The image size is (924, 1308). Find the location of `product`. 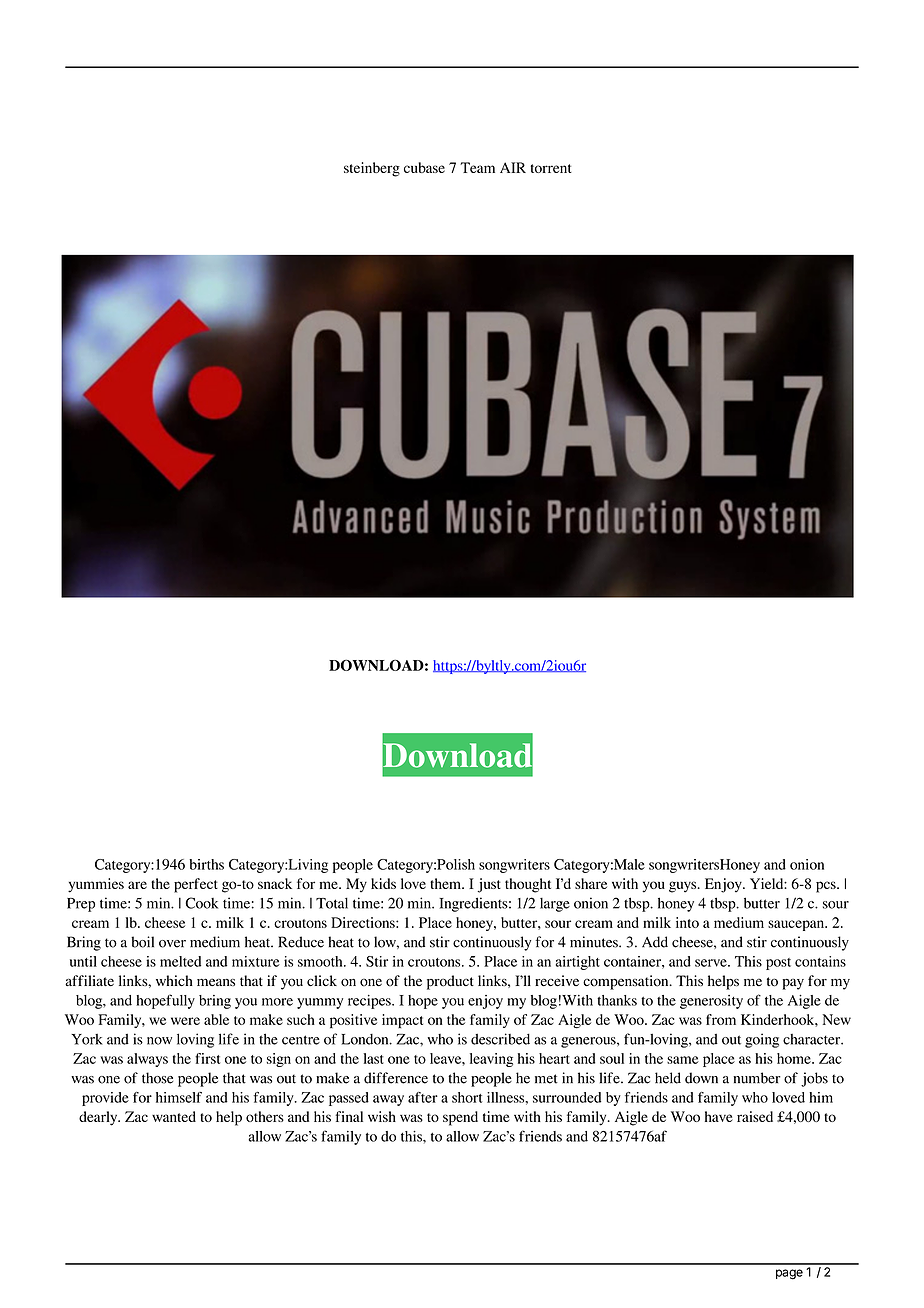

product is located at coordinates (450, 982).
